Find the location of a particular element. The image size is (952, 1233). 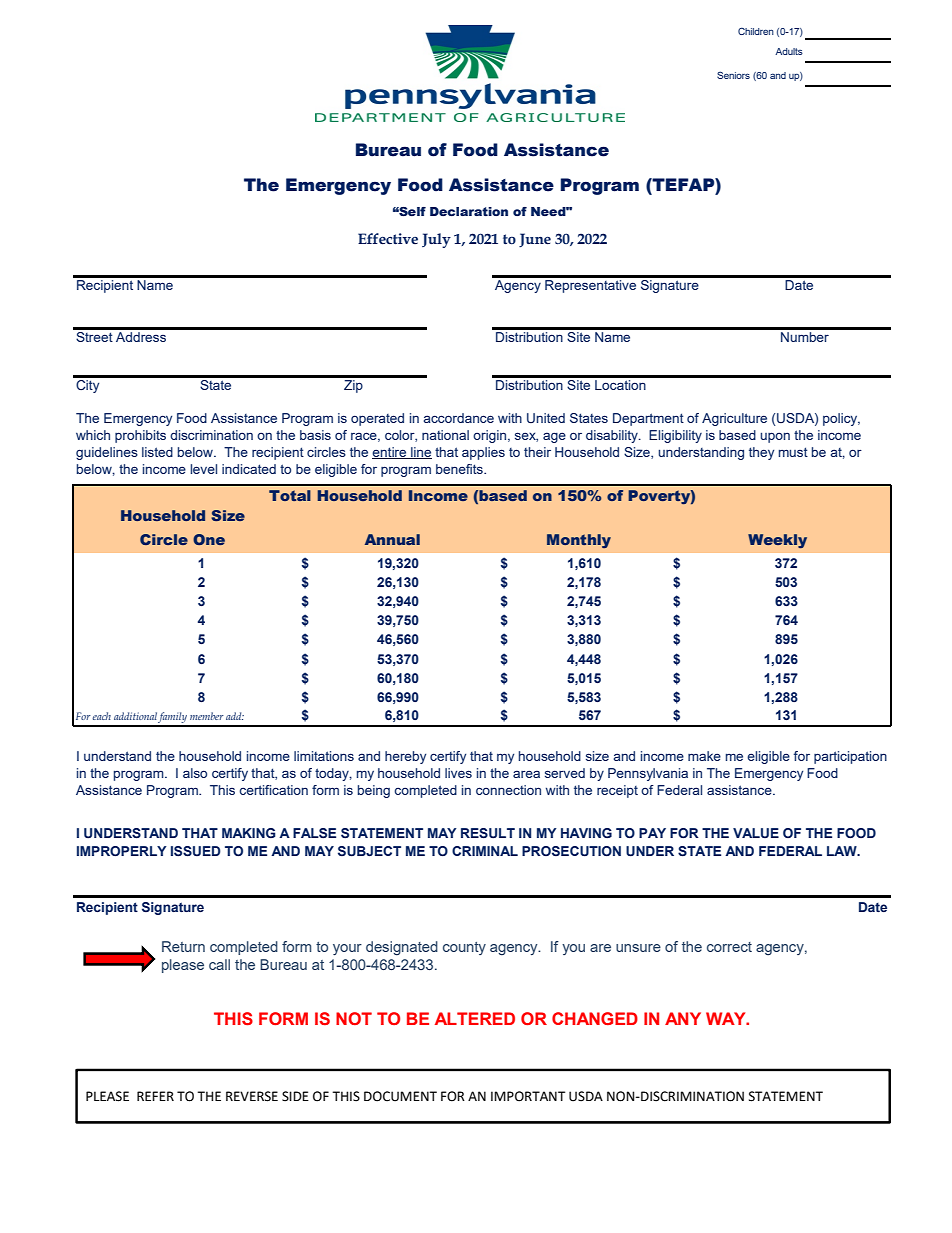

Effective is located at coordinates (388, 239).
